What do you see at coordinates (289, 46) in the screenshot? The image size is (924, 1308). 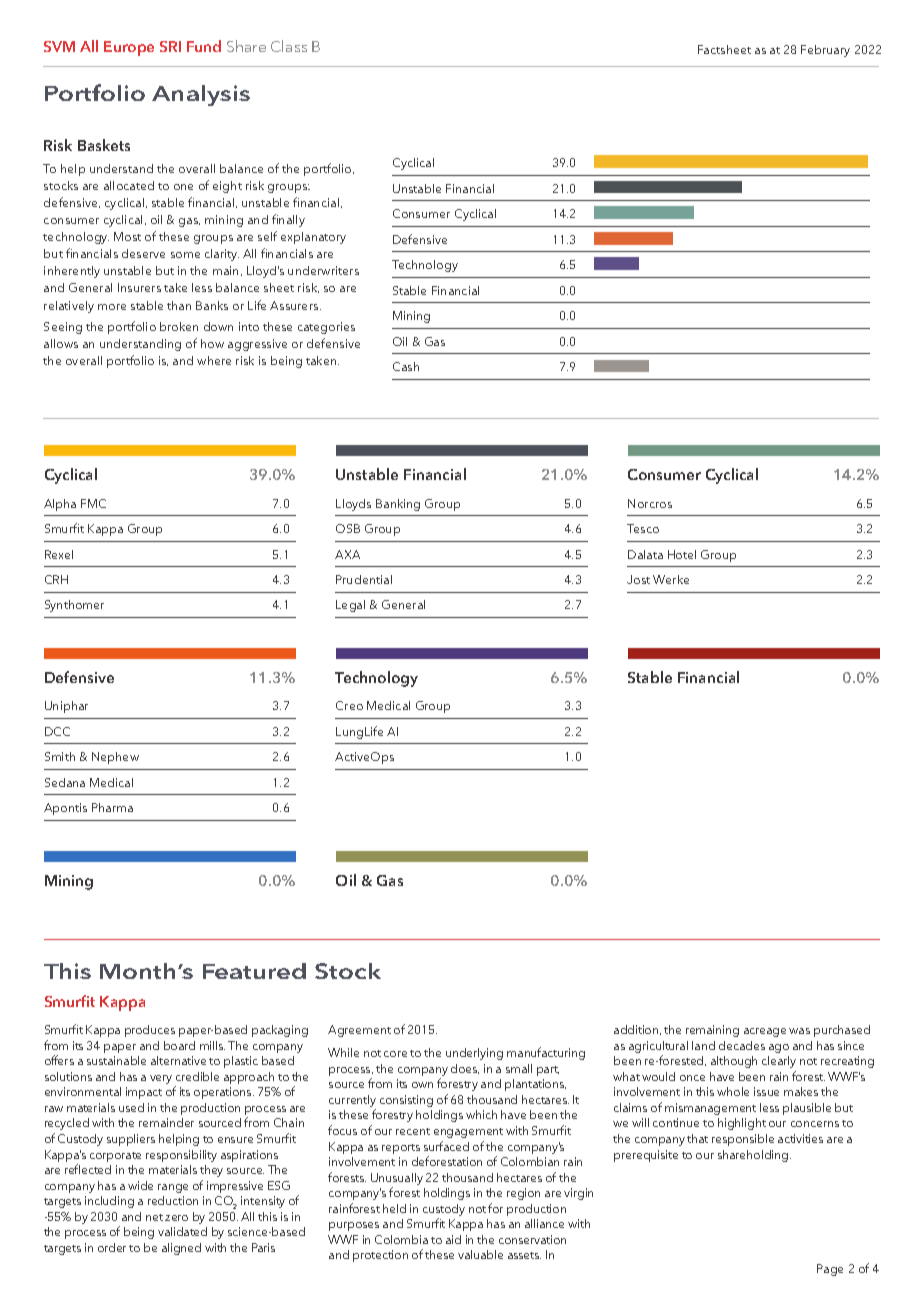 I see `Class` at bounding box center [289, 46].
